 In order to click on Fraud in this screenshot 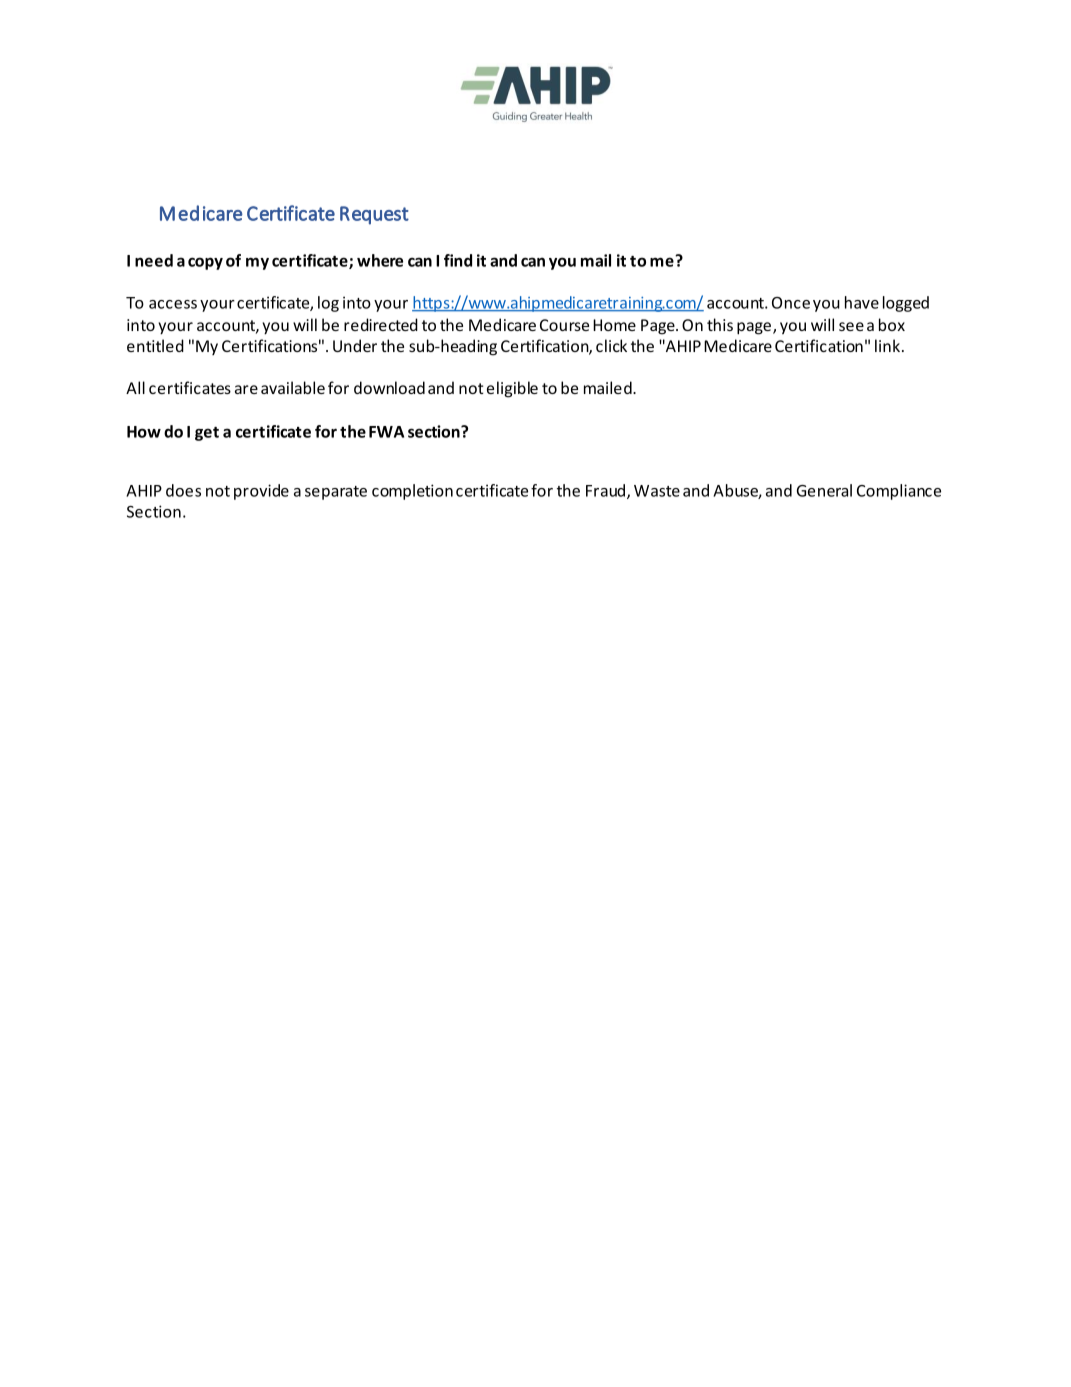, I will do `click(605, 490)`.
